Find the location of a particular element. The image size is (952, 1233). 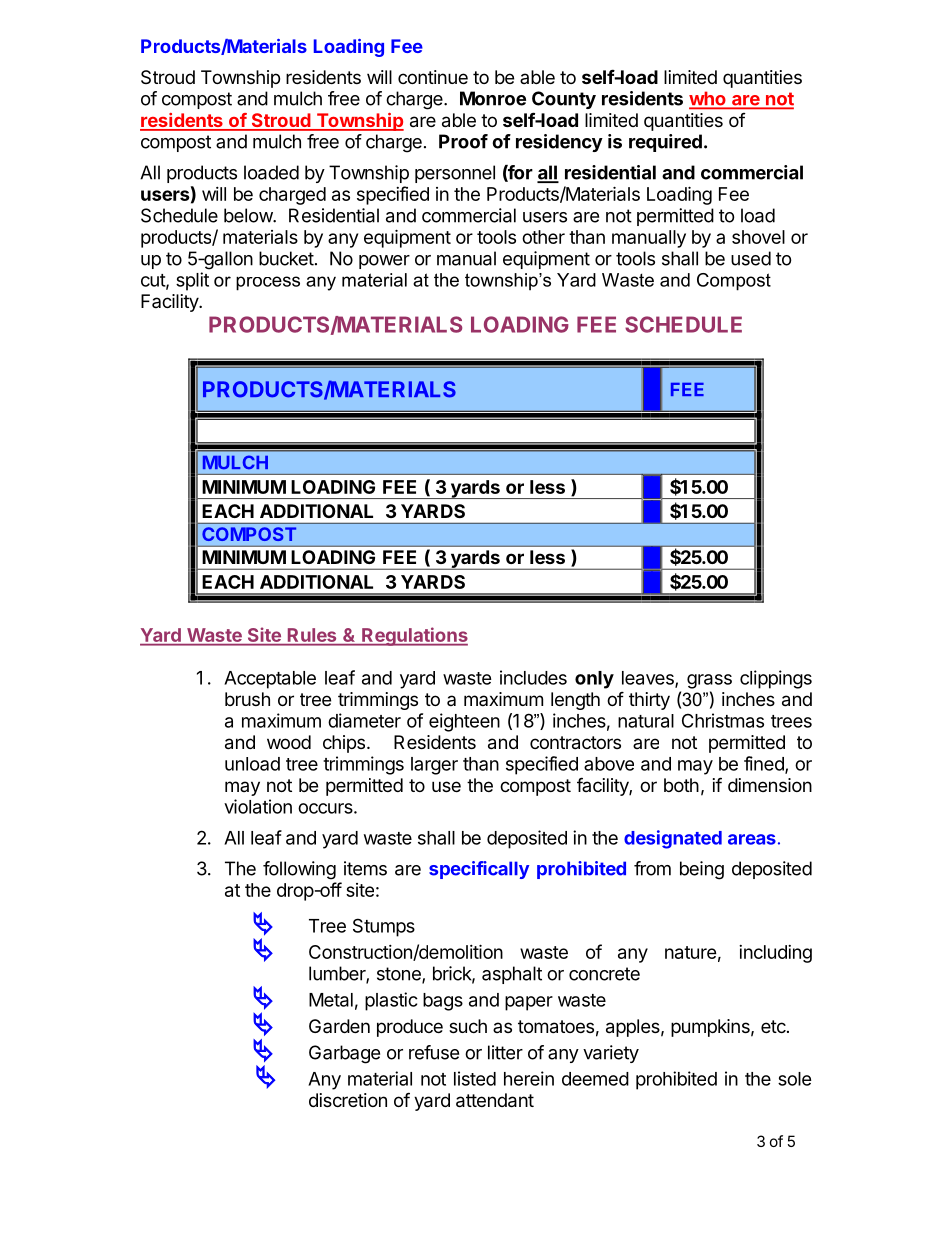

power is located at coordinates (384, 262).
